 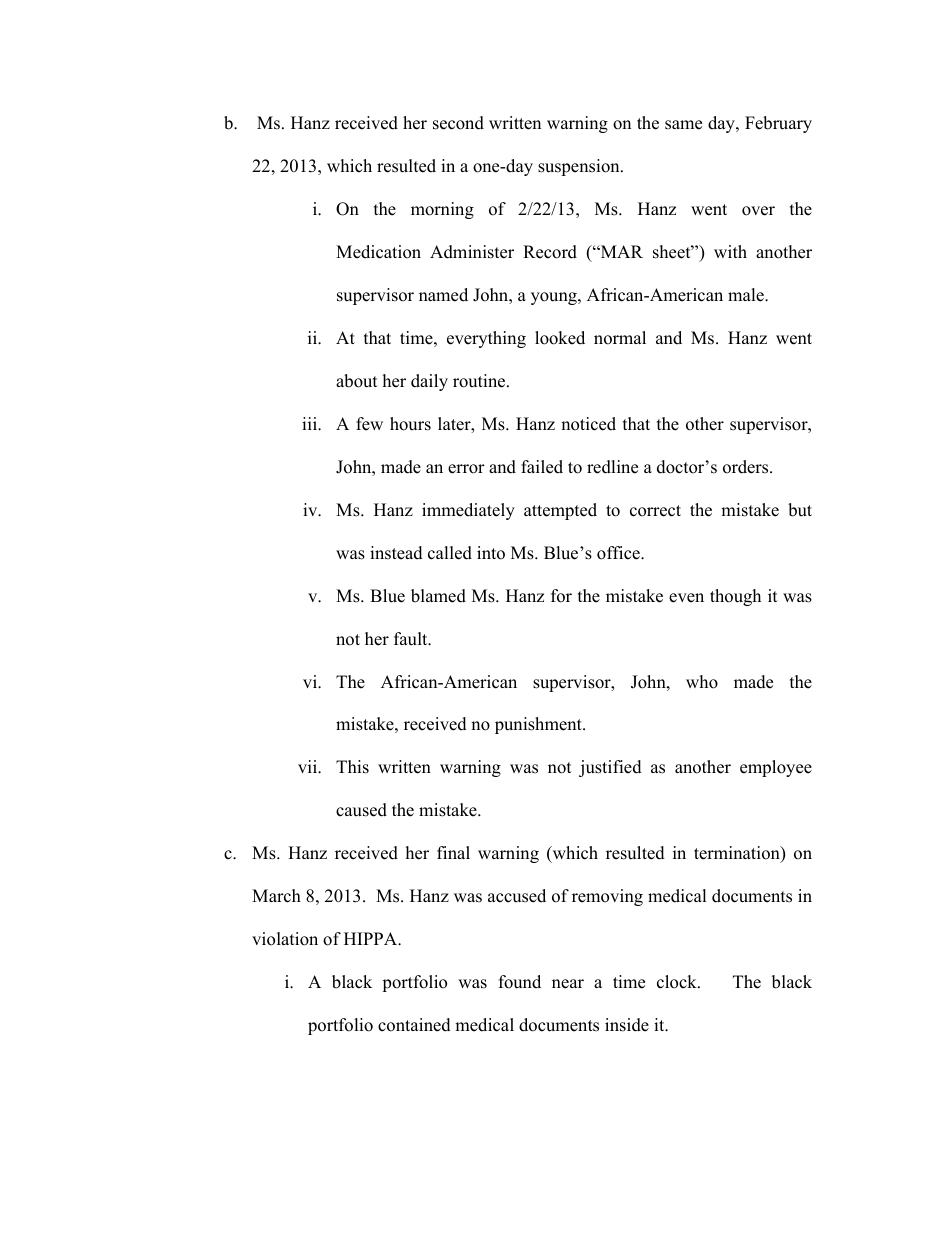 I want to click on second, so click(x=458, y=123).
